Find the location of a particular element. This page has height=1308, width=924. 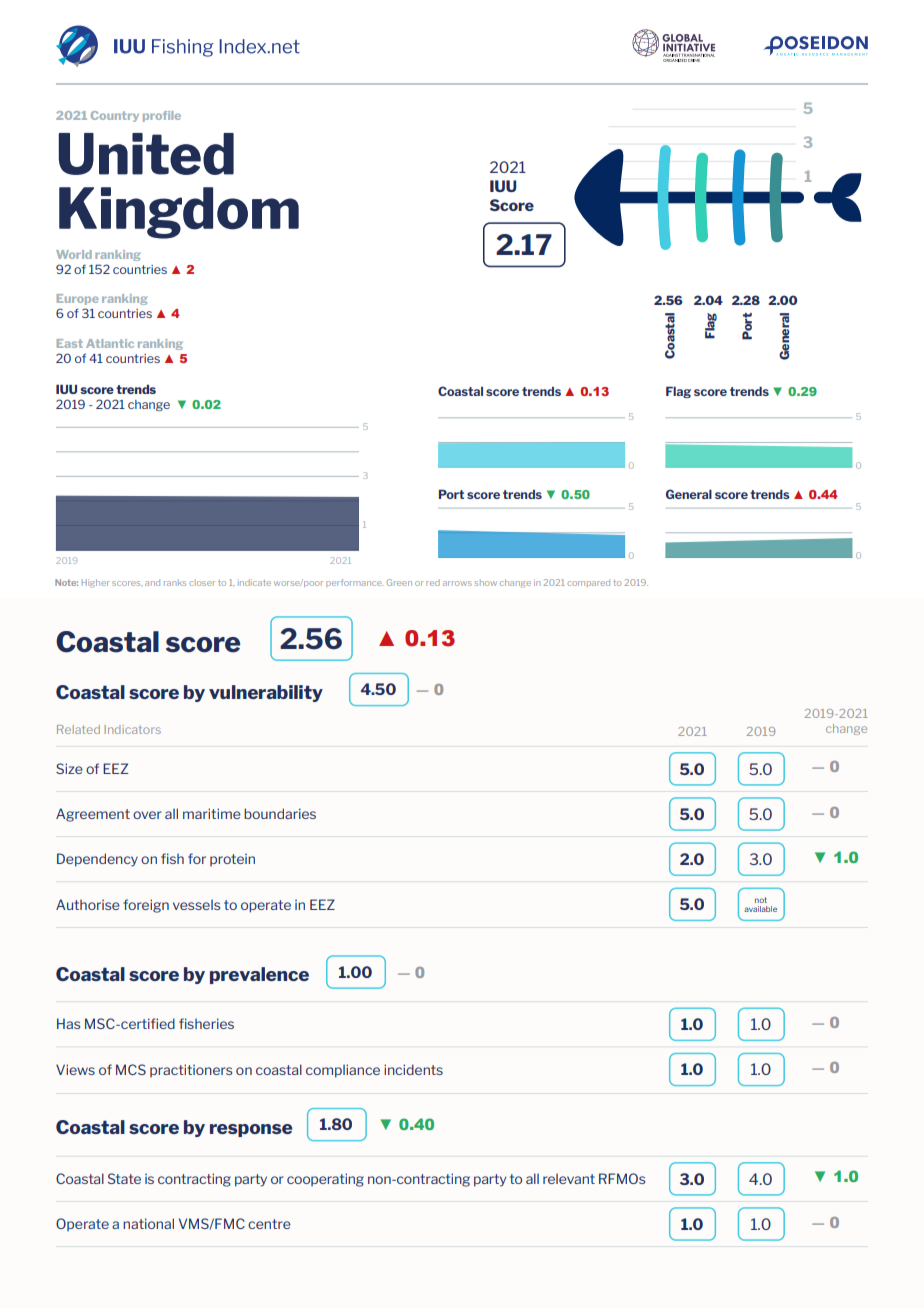

relevant is located at coordinates (569, 1178).
